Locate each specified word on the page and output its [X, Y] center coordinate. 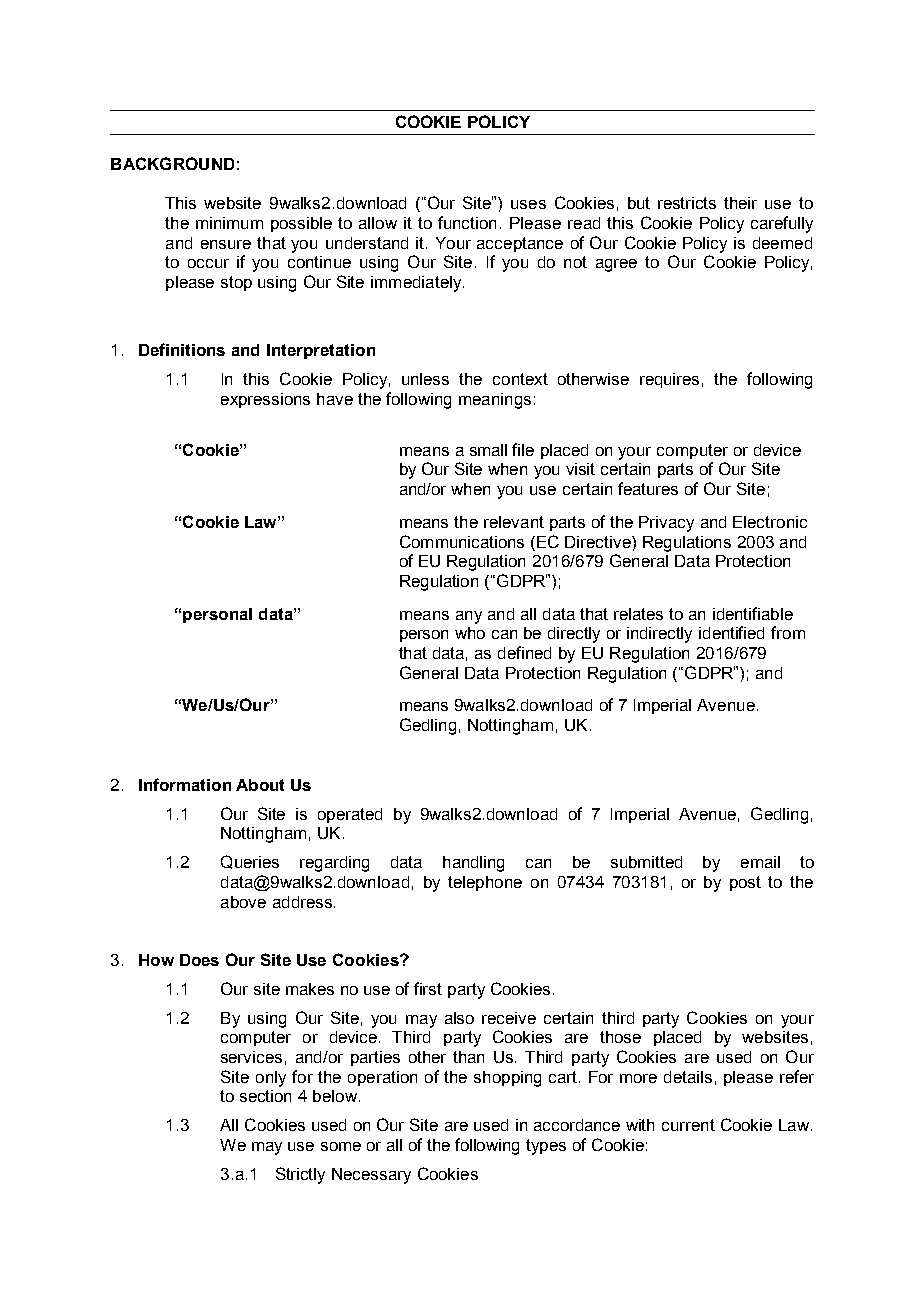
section [265, 1096]
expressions [265, 400]
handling [473, 864]
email [760, 862]
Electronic [770, 522]
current [688, 1125]
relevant [514, 522]
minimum [229, 223]
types [546, 1147]
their [740, 203]
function [467, 222]
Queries [250, 862]
